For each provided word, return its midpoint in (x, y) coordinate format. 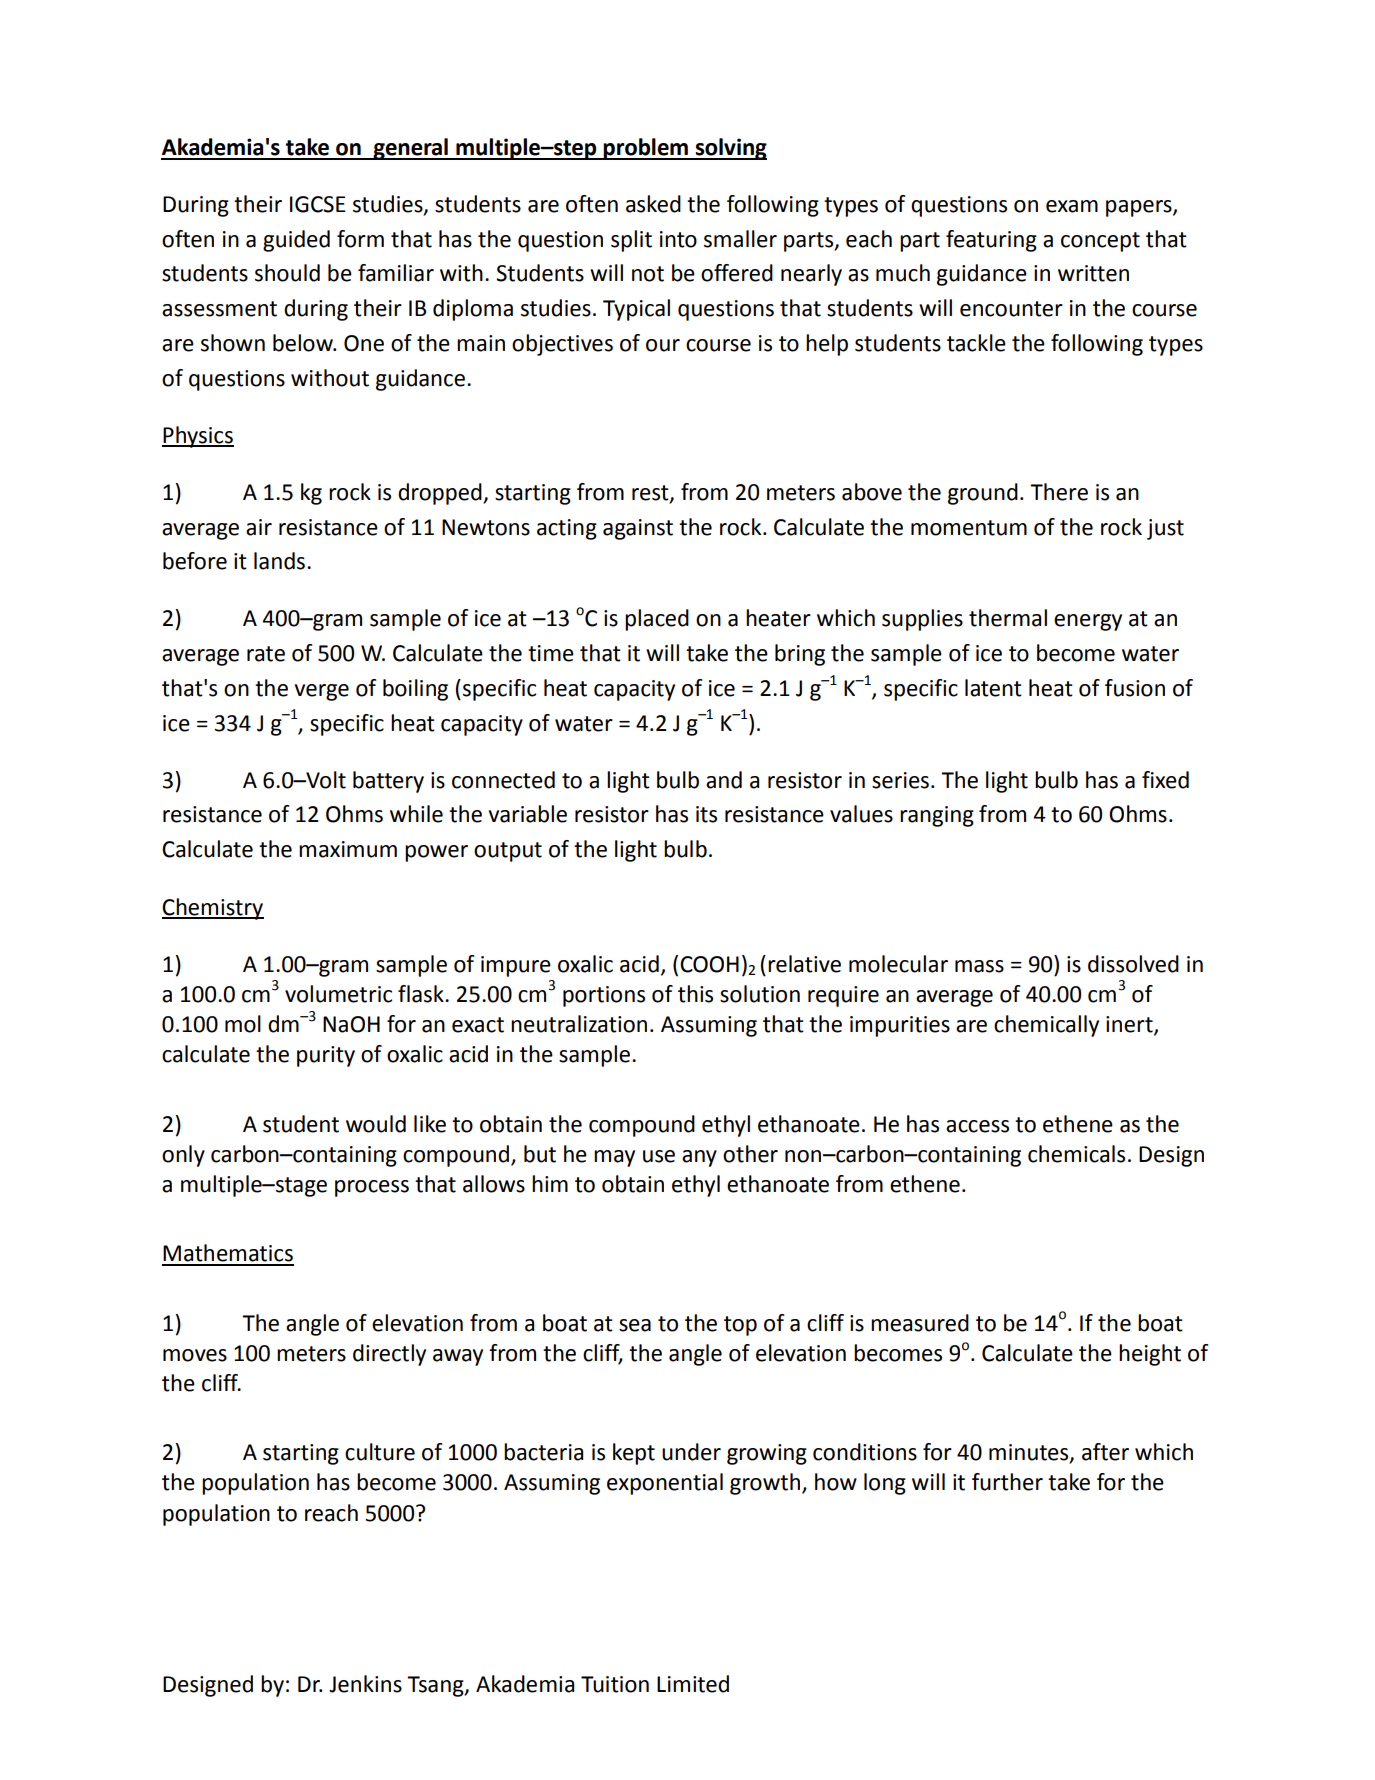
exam (1072, 206)
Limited (693, 1684)
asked (653, 204)
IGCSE (318, 204)
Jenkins (365, 1684)
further (1007, 1482)
